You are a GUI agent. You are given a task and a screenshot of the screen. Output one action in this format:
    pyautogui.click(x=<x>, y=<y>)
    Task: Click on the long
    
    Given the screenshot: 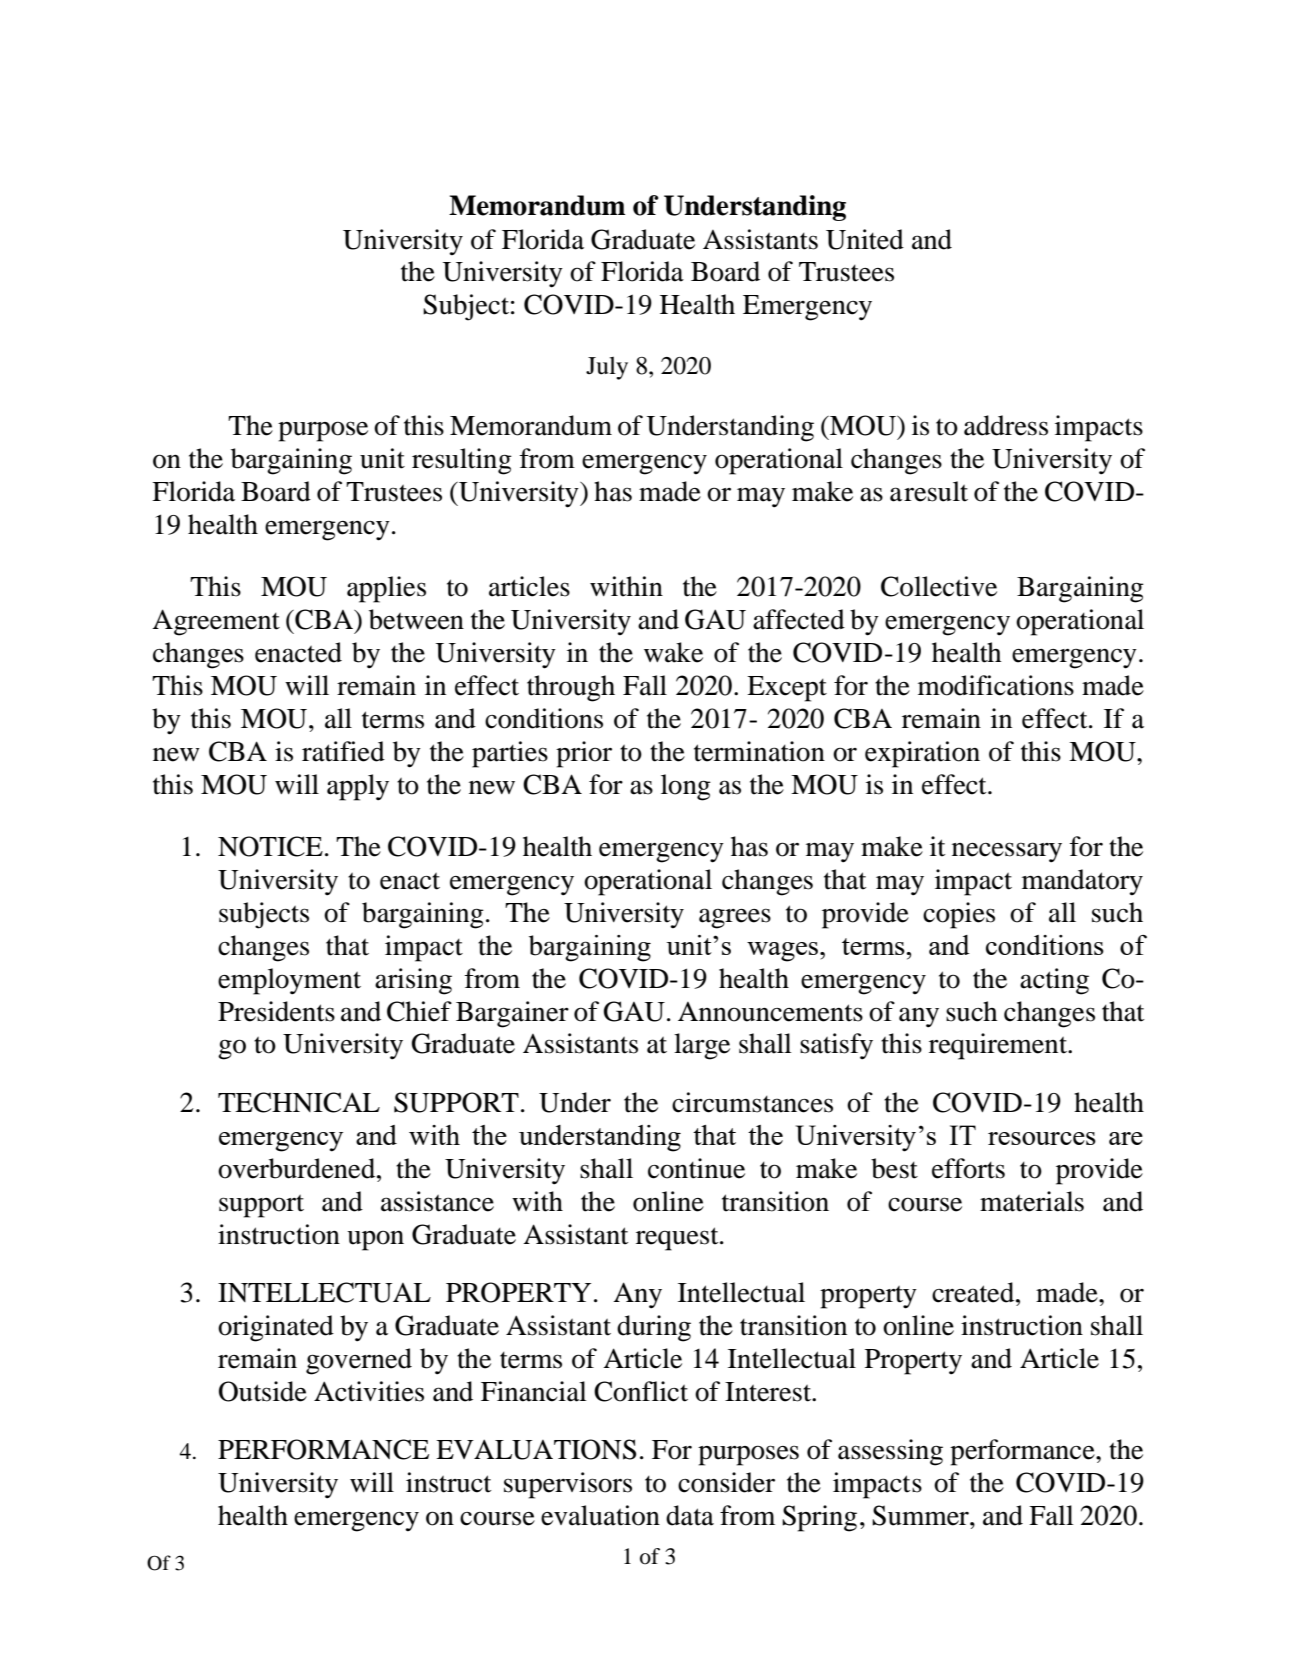 What is the action you would take?
    pyautogui.click(x=686, y=787)
